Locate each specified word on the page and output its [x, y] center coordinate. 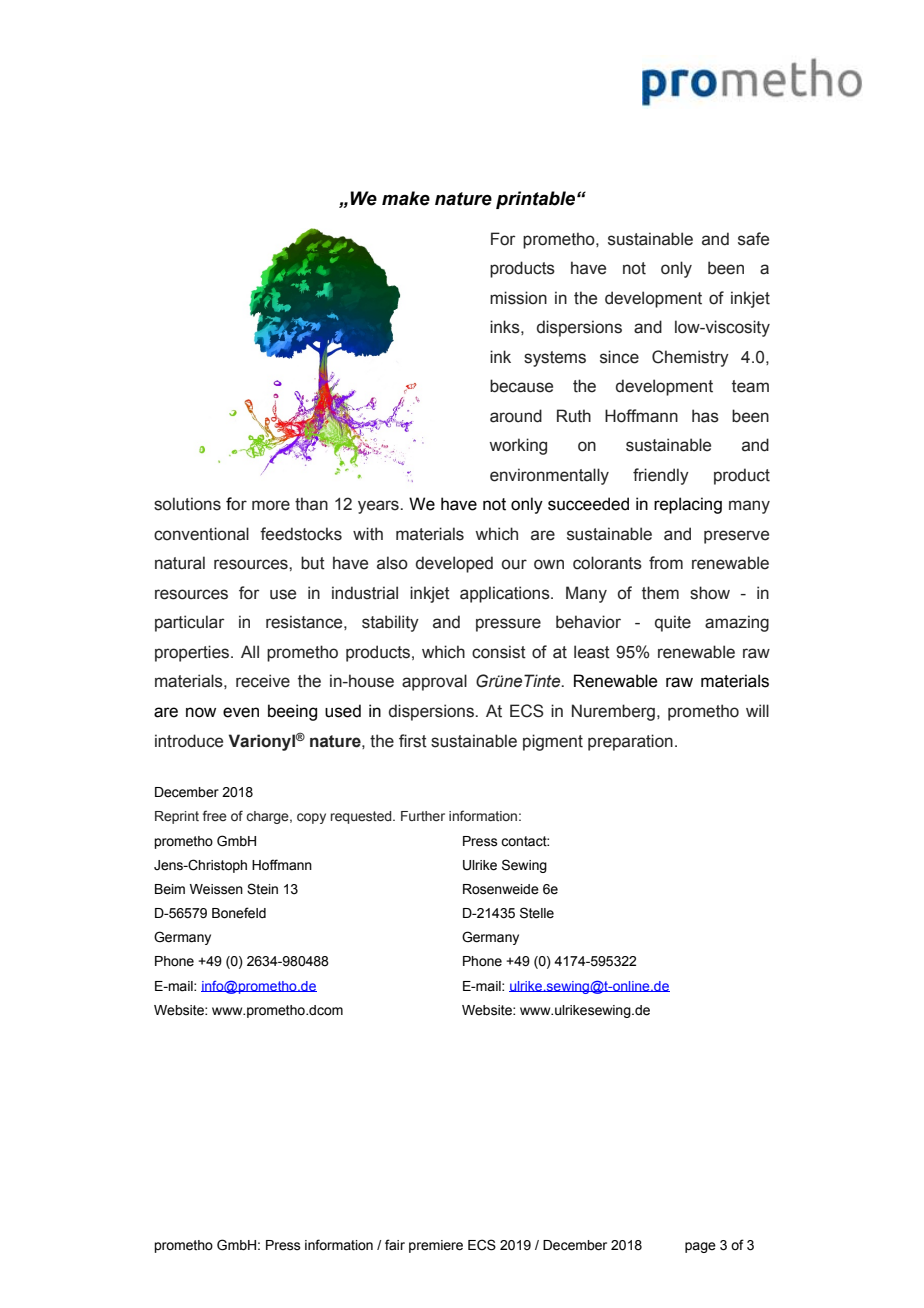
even [241, 712]
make [406, 198]
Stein [262, 889]
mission [518, 298]
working [518, 446]
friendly [661, 476]
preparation [630, 742]
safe [753, 239]
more [271, 505]
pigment [553, 742]
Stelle [537, 913]
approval [434, 682]
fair [395, 1244]
